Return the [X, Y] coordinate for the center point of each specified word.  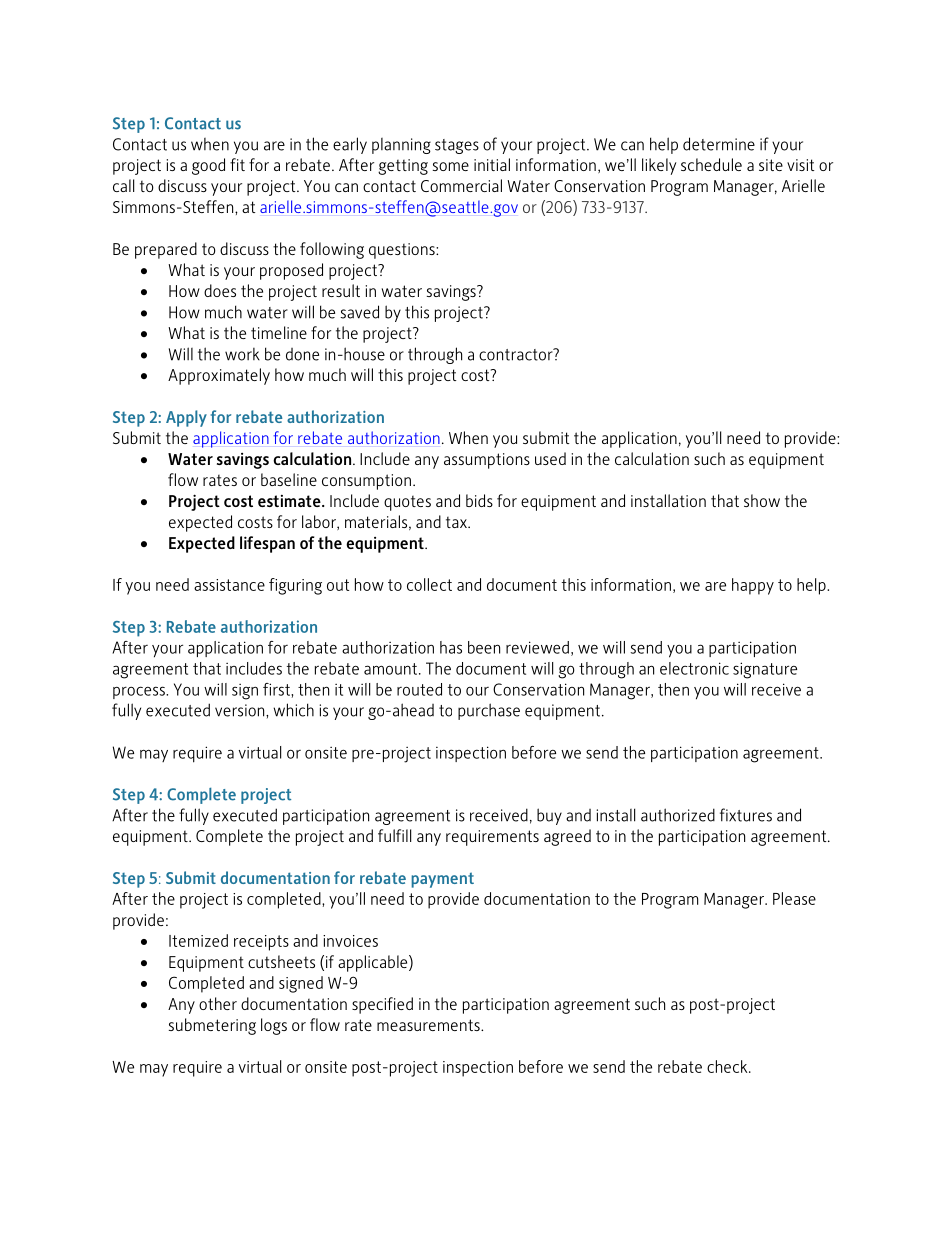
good [208, 166]
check [728, 1066]
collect [429, 584]
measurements [429, 1025]
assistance [229, 585]
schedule [711, 164]
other [218, 1003]
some [451, 166]
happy [753, 586]
